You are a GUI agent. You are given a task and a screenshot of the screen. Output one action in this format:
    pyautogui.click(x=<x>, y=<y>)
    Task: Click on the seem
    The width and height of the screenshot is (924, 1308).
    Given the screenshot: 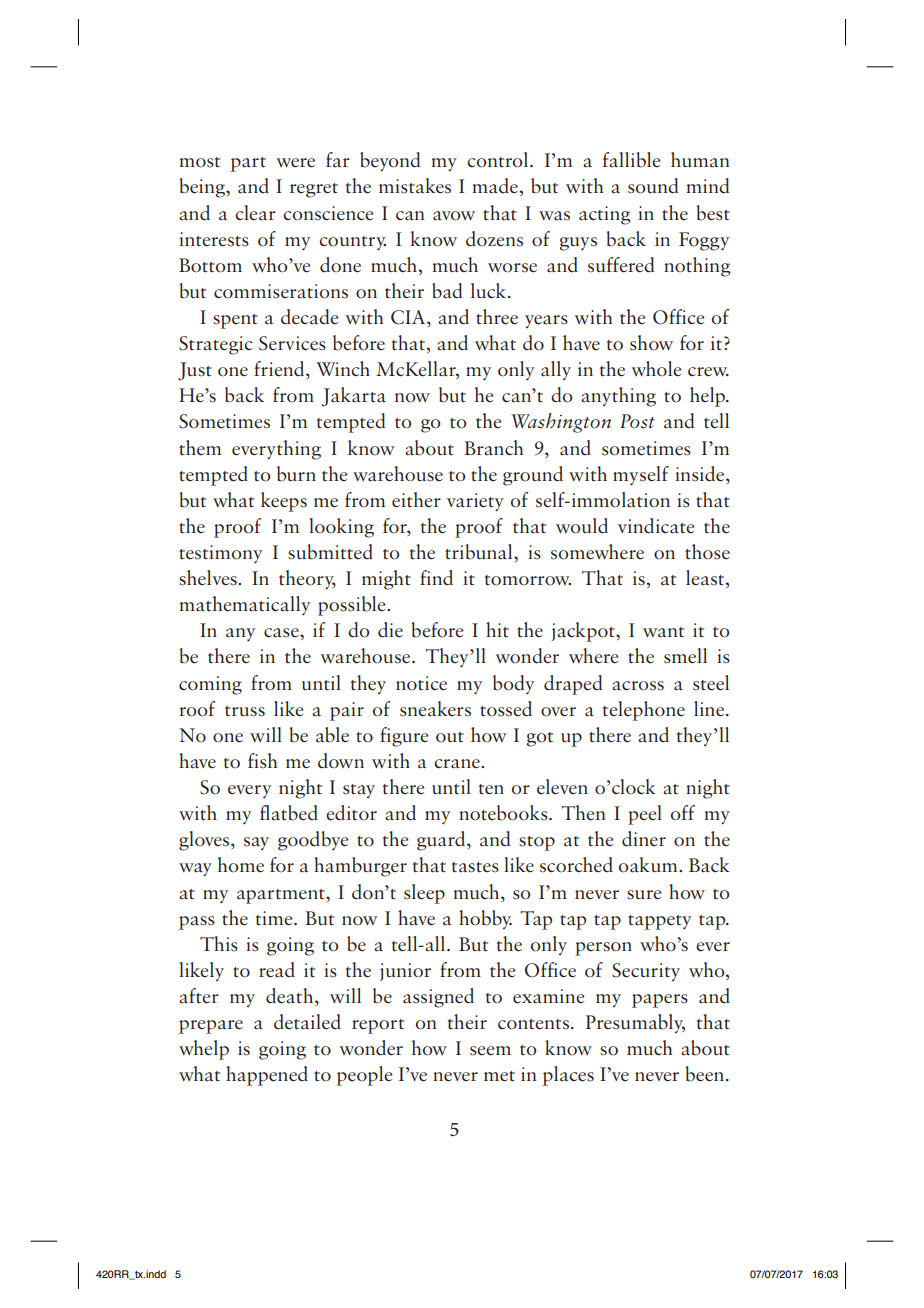 What is the action you would take?
    pyautogui.click(x=490, y=1051)
